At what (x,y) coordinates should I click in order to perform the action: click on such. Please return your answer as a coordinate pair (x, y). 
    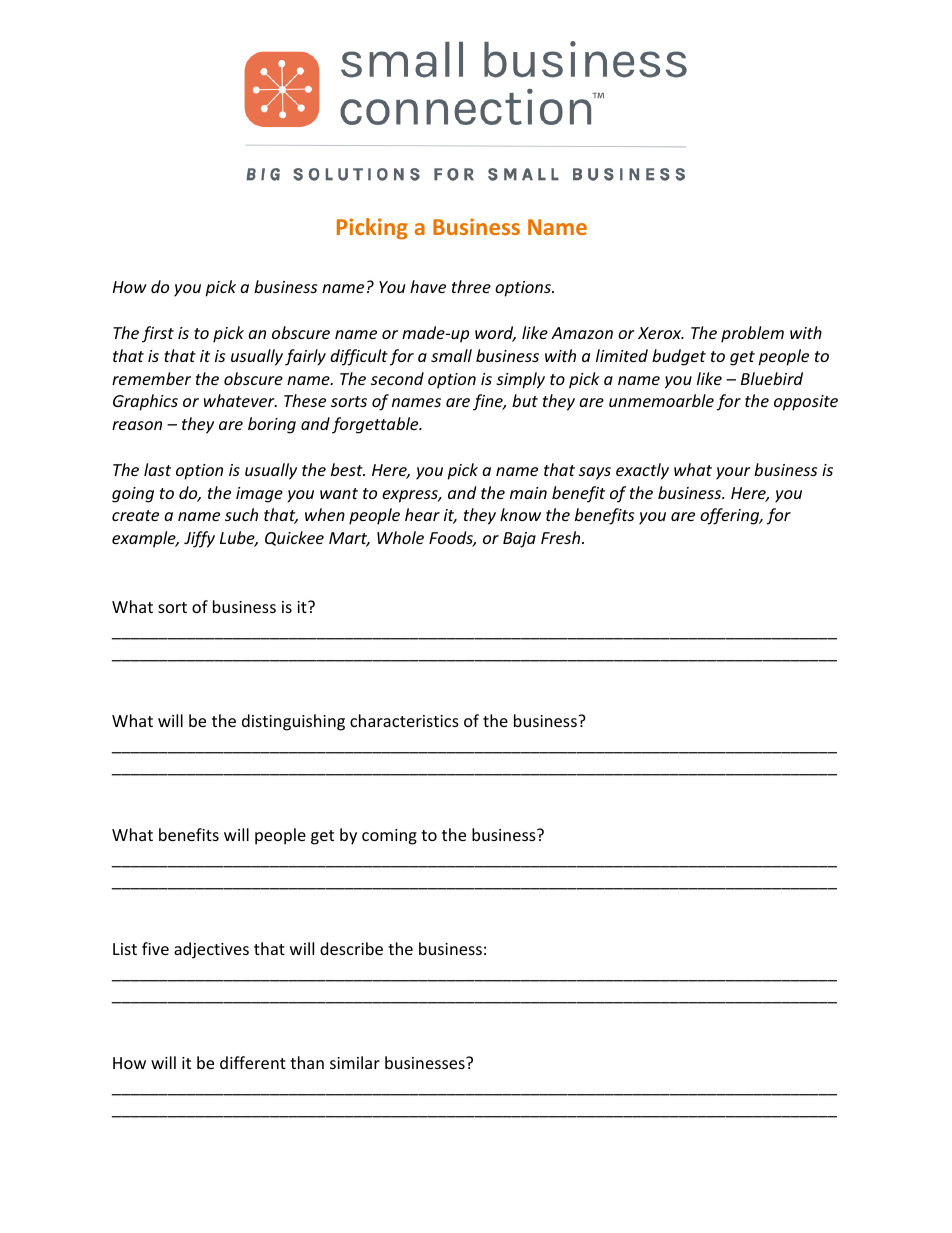
    Looking at the image, I should click on (241, 514).
